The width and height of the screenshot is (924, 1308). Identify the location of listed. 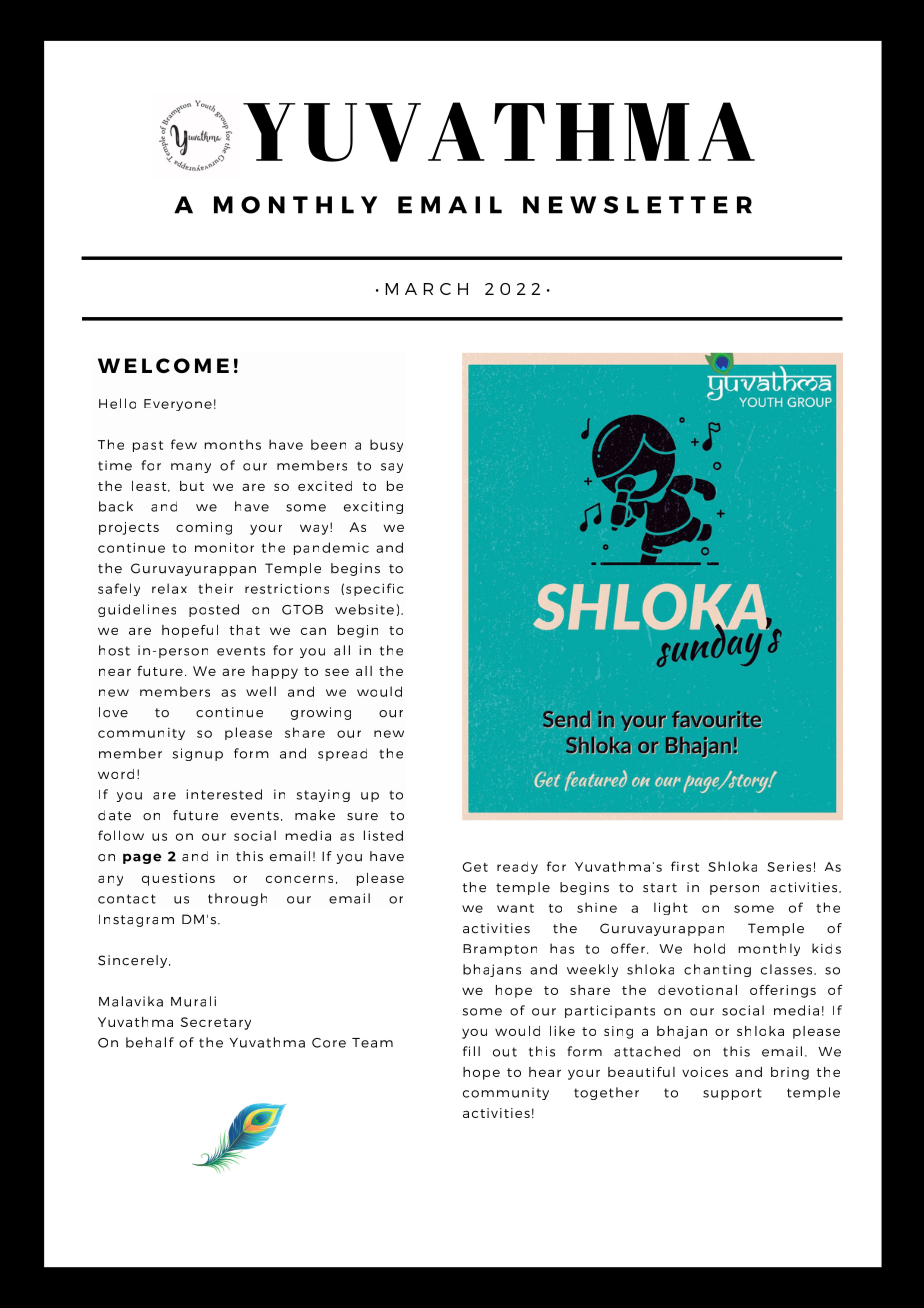
(383, 835).
